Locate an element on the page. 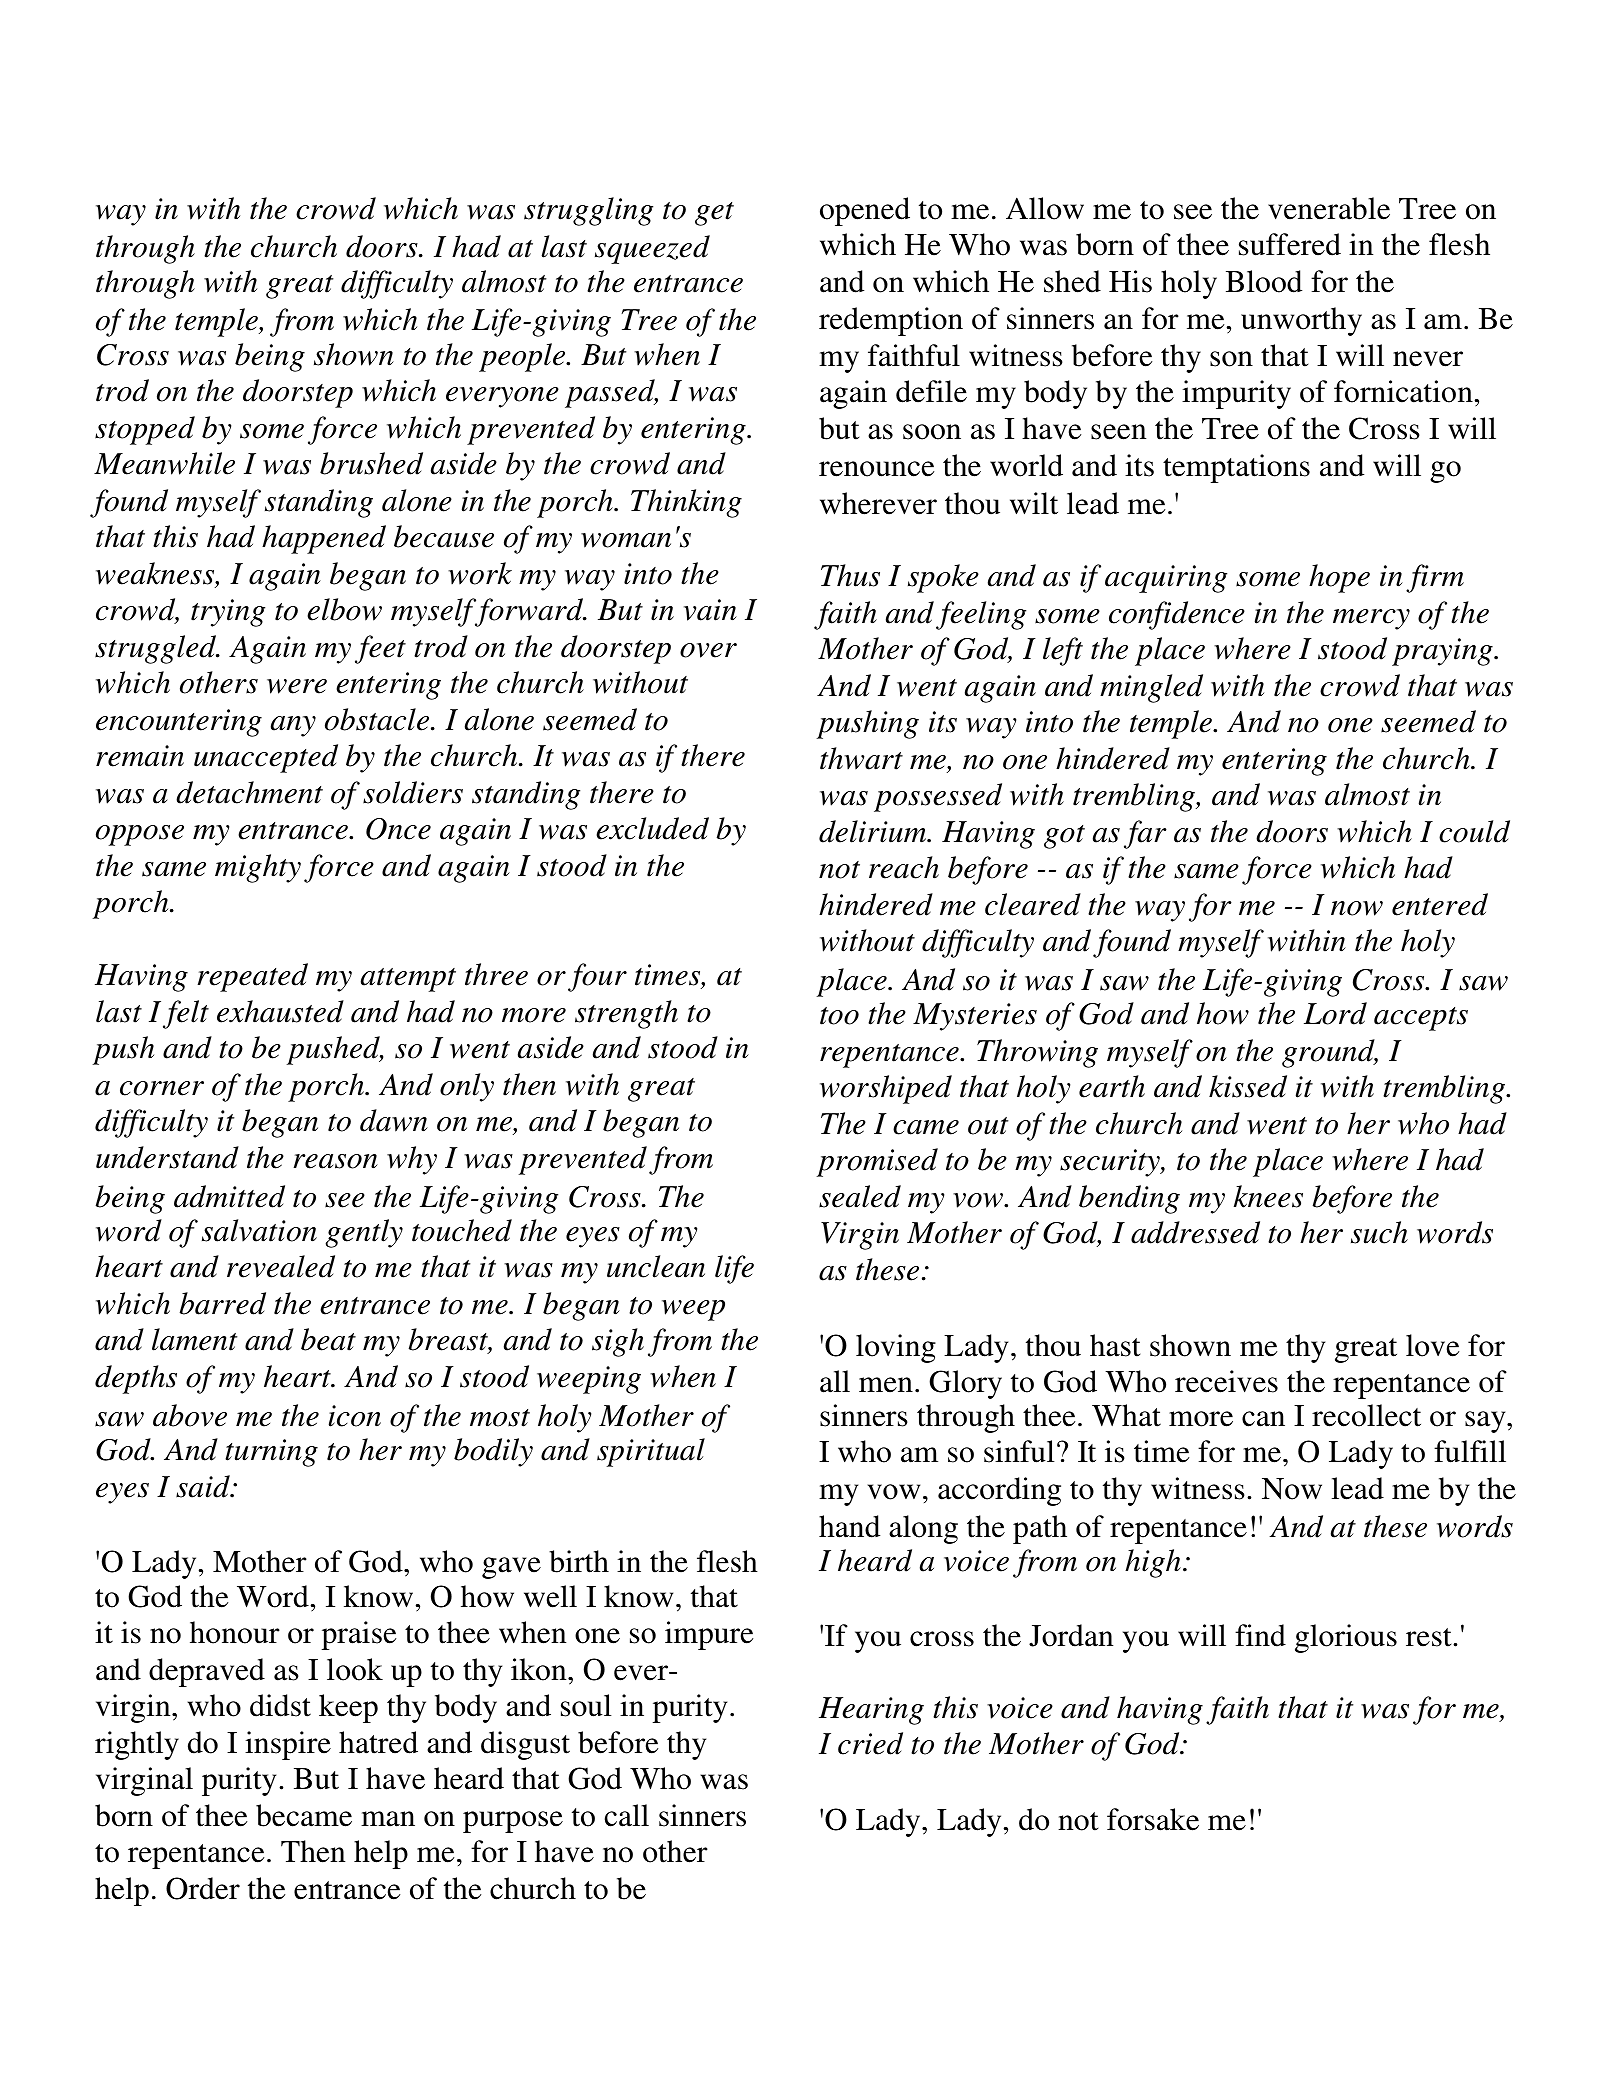 This page has width=1619, height=2095. detachment is located at coordinates (249, 792).
